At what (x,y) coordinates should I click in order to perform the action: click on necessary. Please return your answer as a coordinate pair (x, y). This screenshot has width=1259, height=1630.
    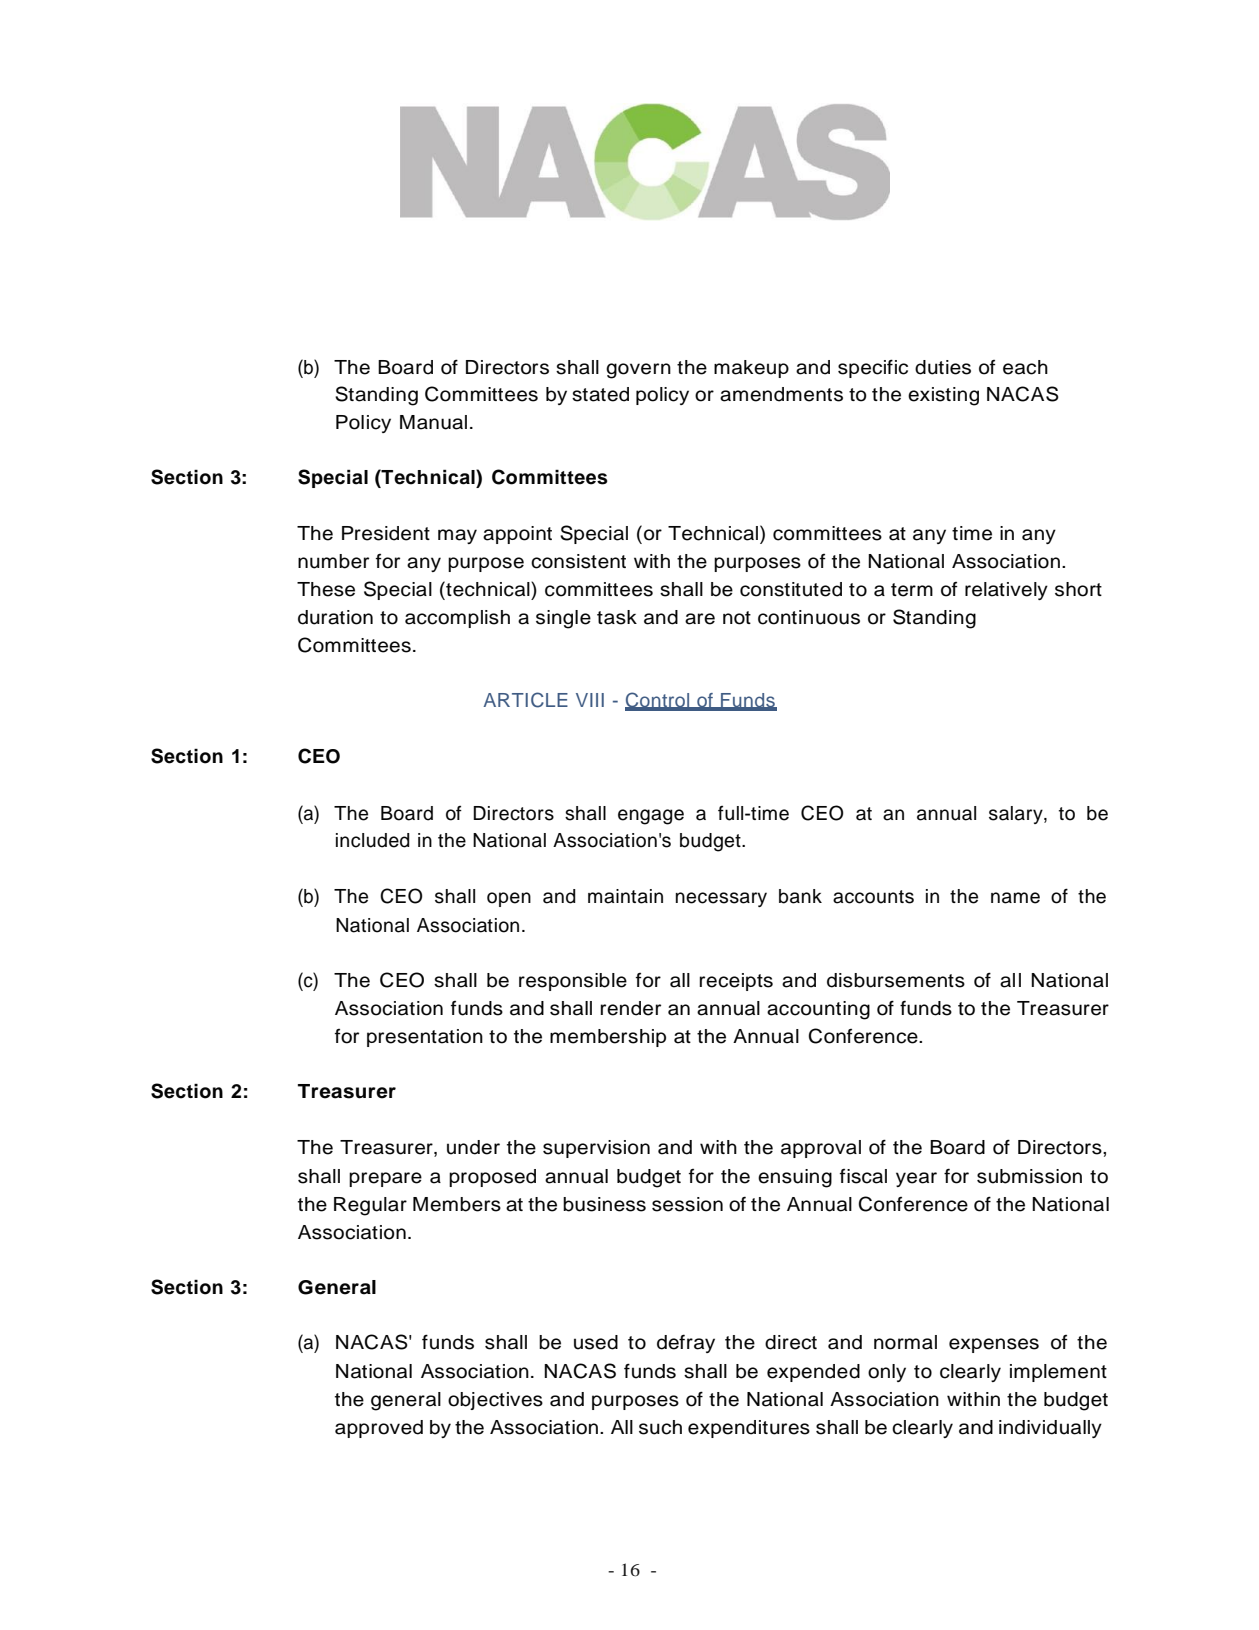
    Looking at the image, I should click on (721, 899).
